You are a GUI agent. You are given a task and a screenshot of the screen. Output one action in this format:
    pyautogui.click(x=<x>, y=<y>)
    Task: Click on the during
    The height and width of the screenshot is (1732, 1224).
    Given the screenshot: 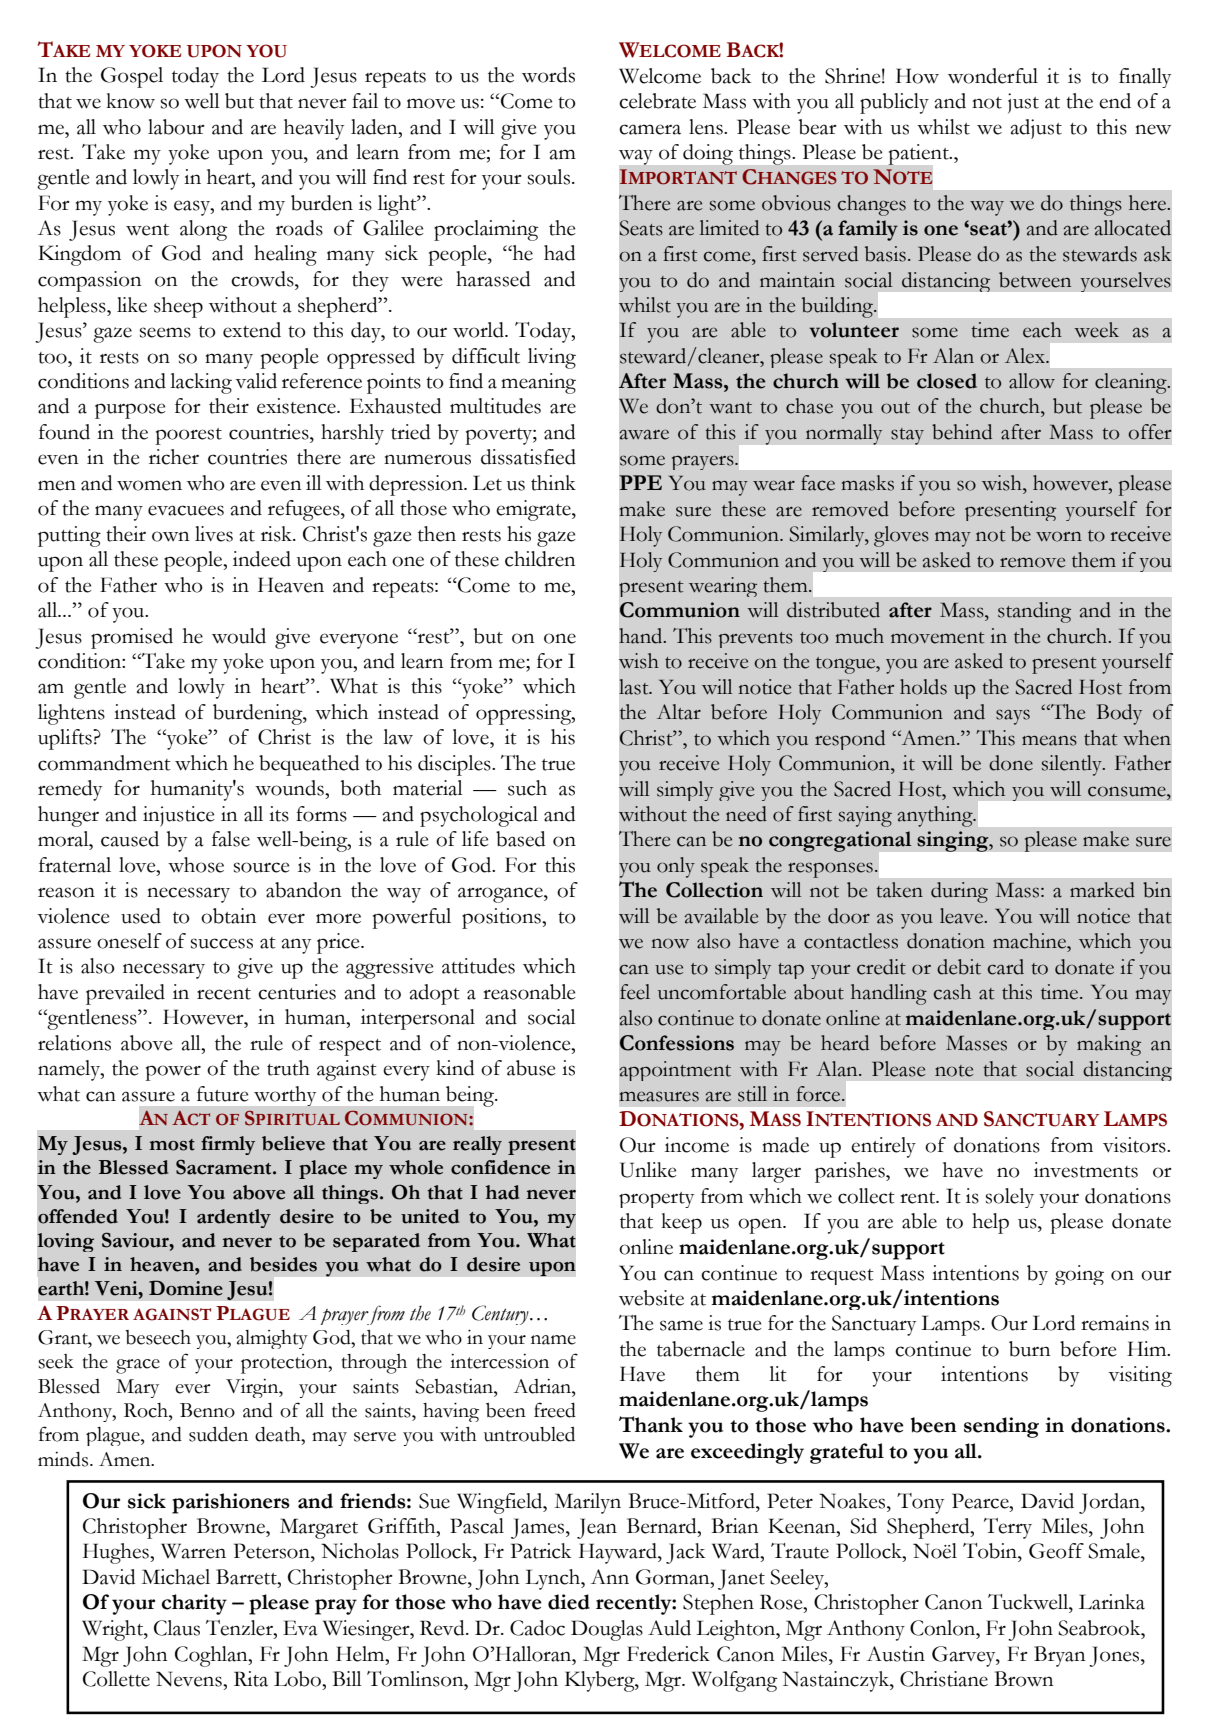 What is the action you would take?
    pyautogui.click(x=959, y=892)
